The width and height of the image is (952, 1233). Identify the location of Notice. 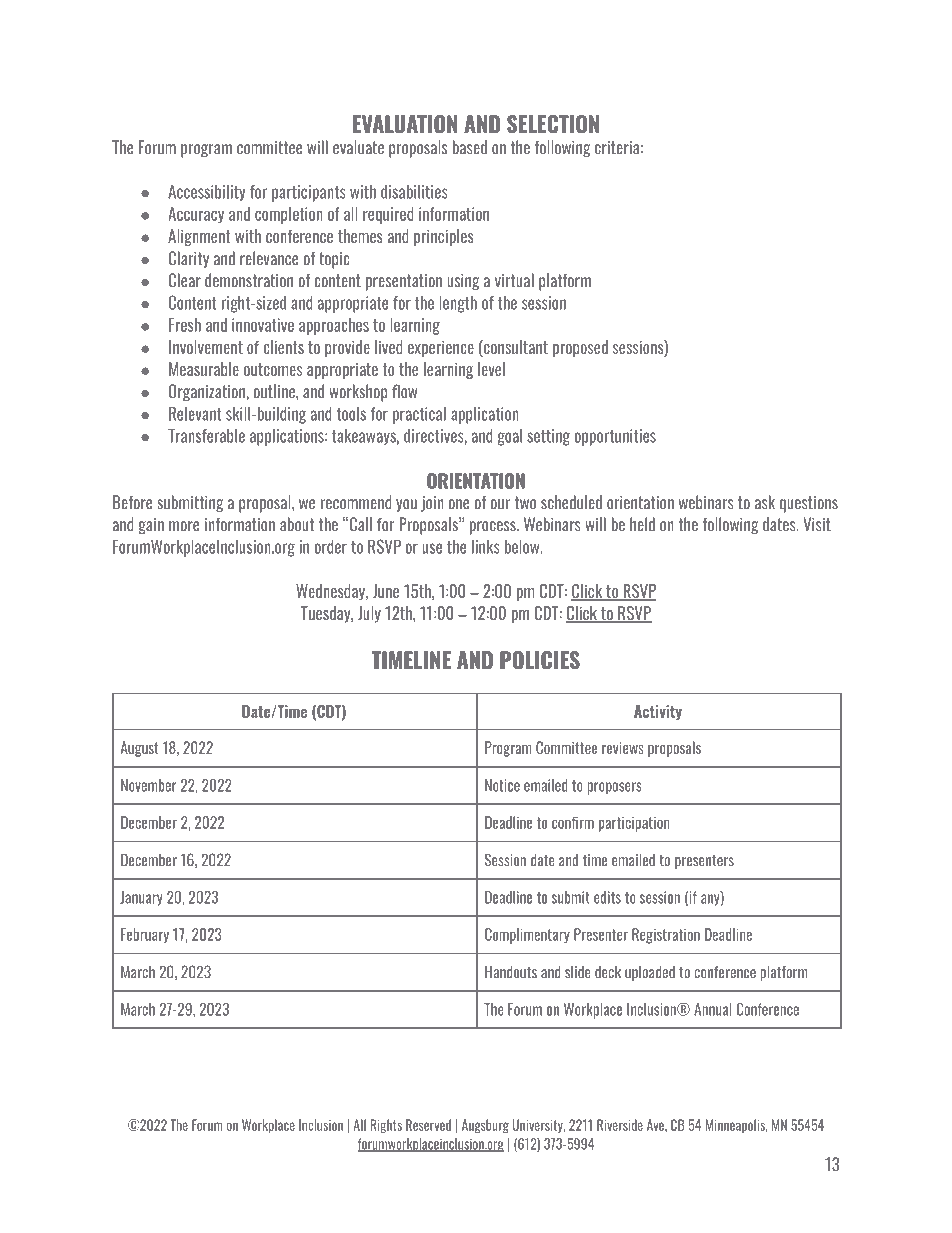
(502, 785).
